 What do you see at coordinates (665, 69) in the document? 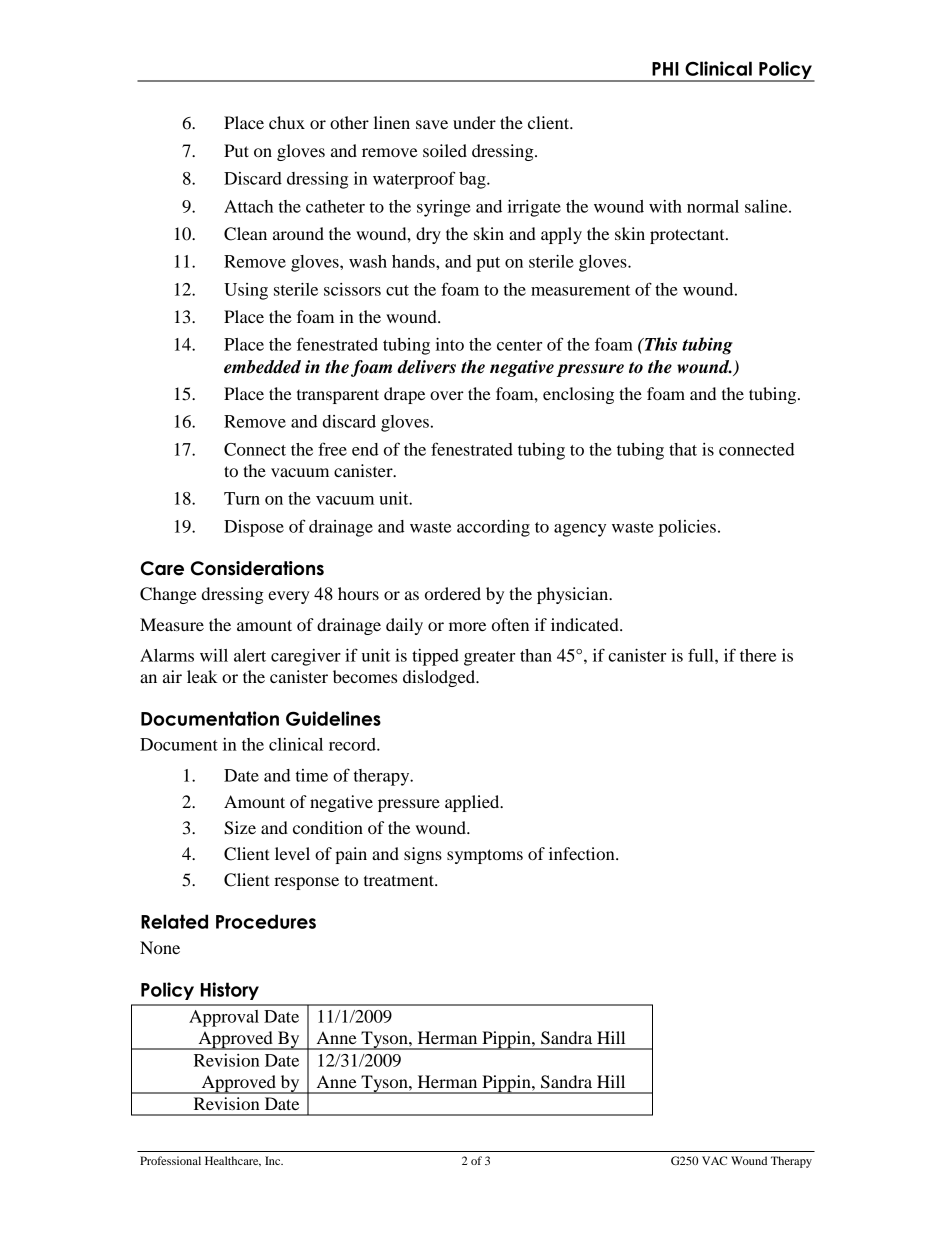
I see `PHI` at bounding box center [665, 69].
